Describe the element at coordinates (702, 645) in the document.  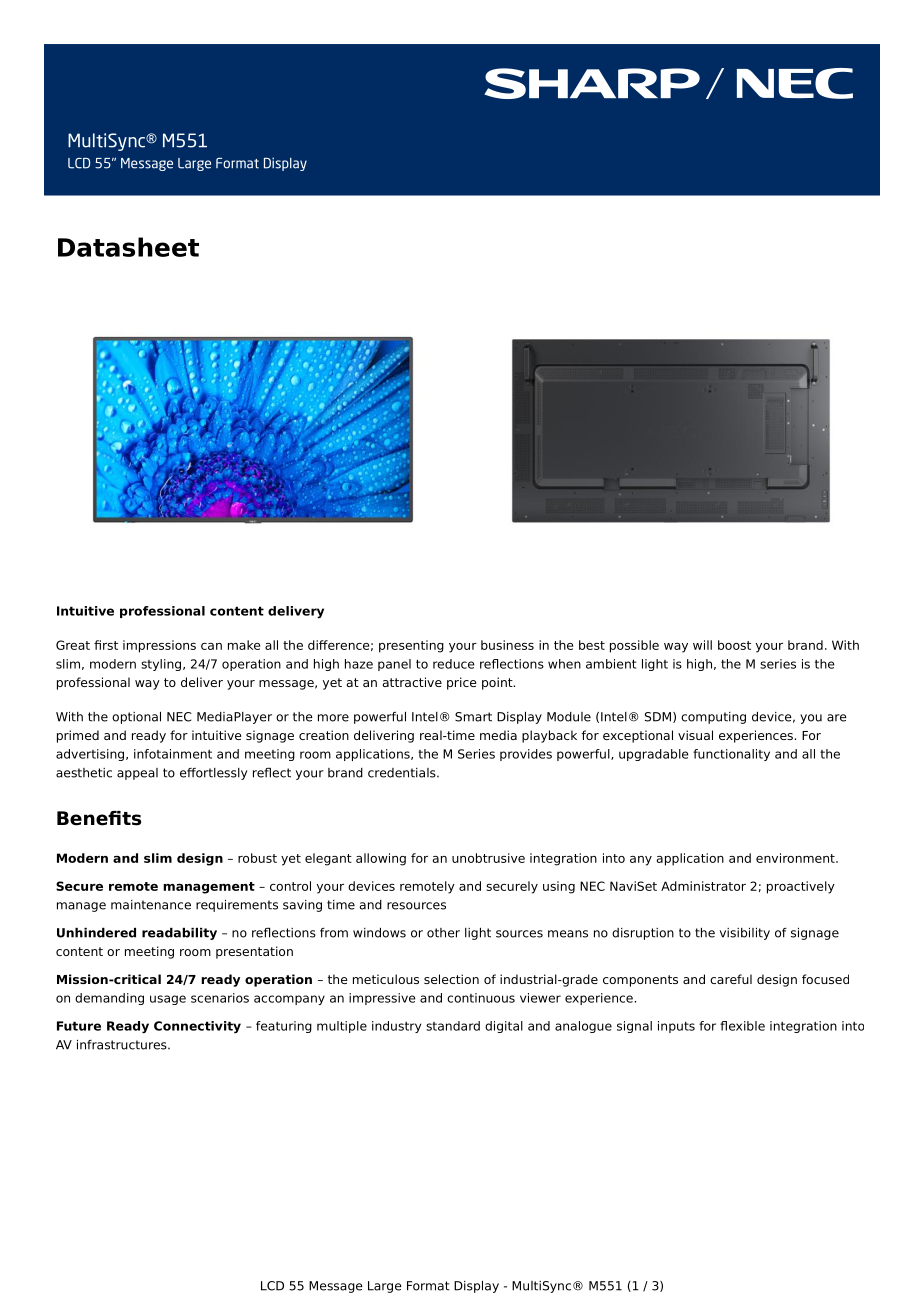
I see `will` at that location.
